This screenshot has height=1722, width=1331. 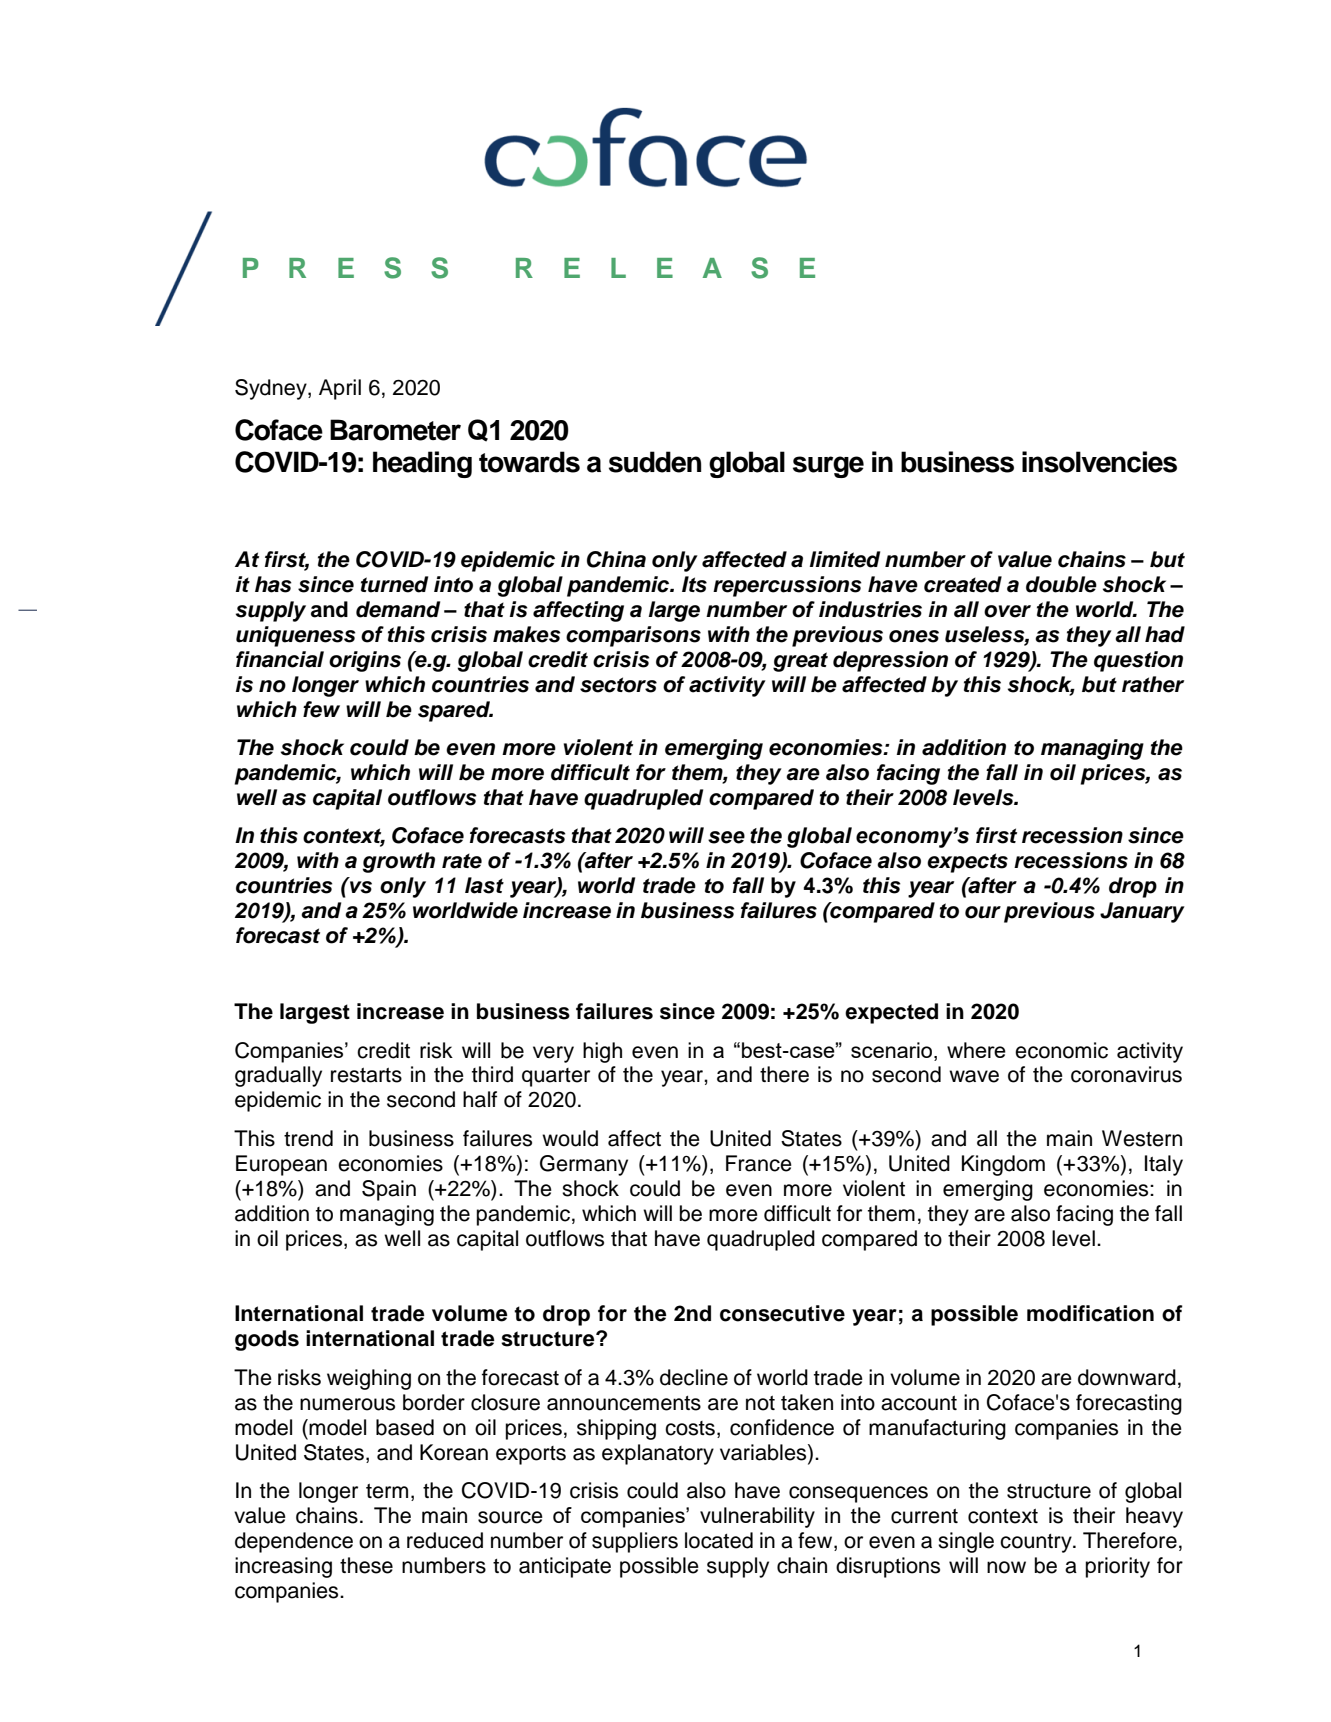 What do you see at coordinates (602, 1052) in the screenshot?
I see `high` at bounding box center [602, 1052].
